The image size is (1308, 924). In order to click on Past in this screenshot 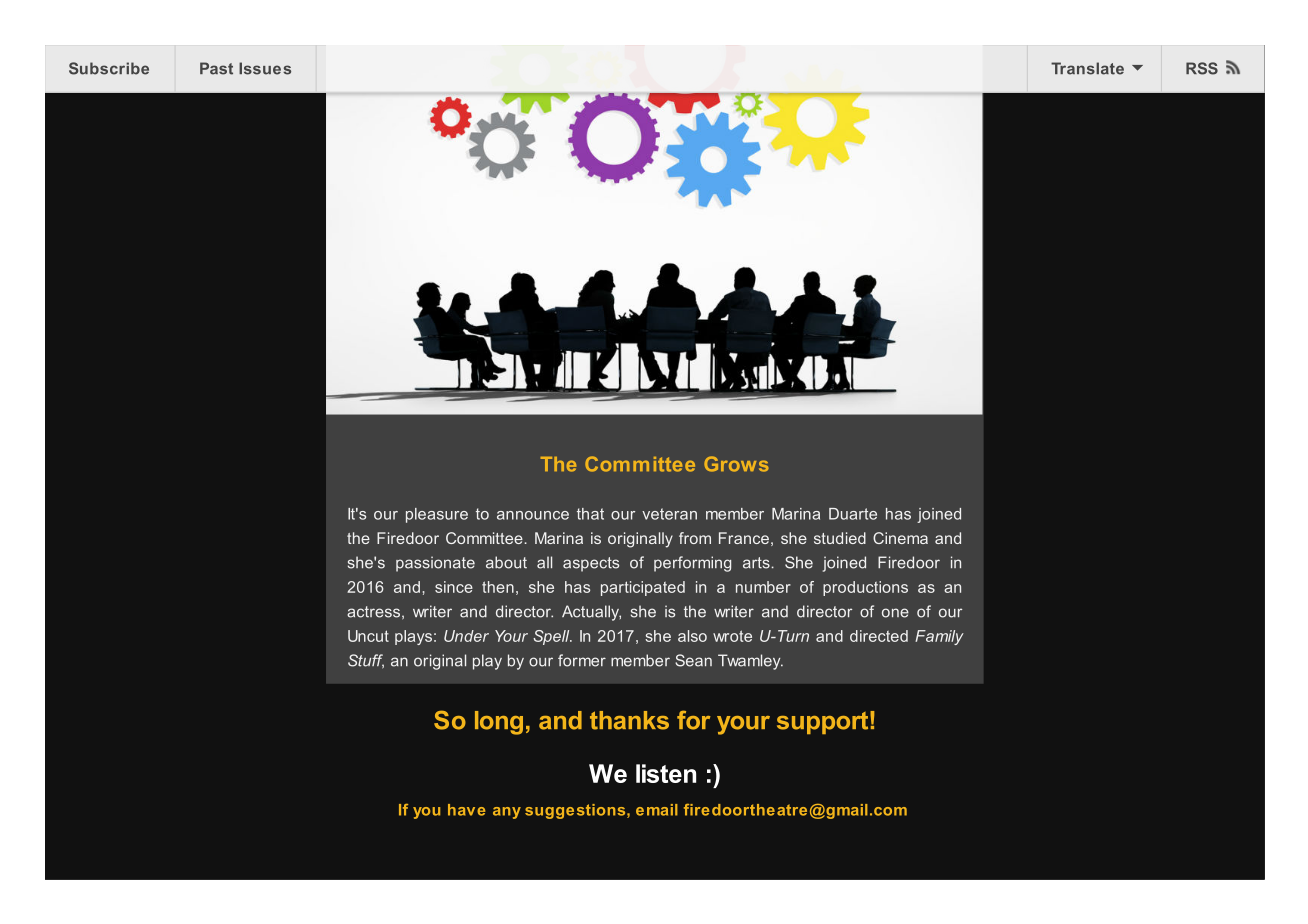, I will do `click(216, 68)`.
